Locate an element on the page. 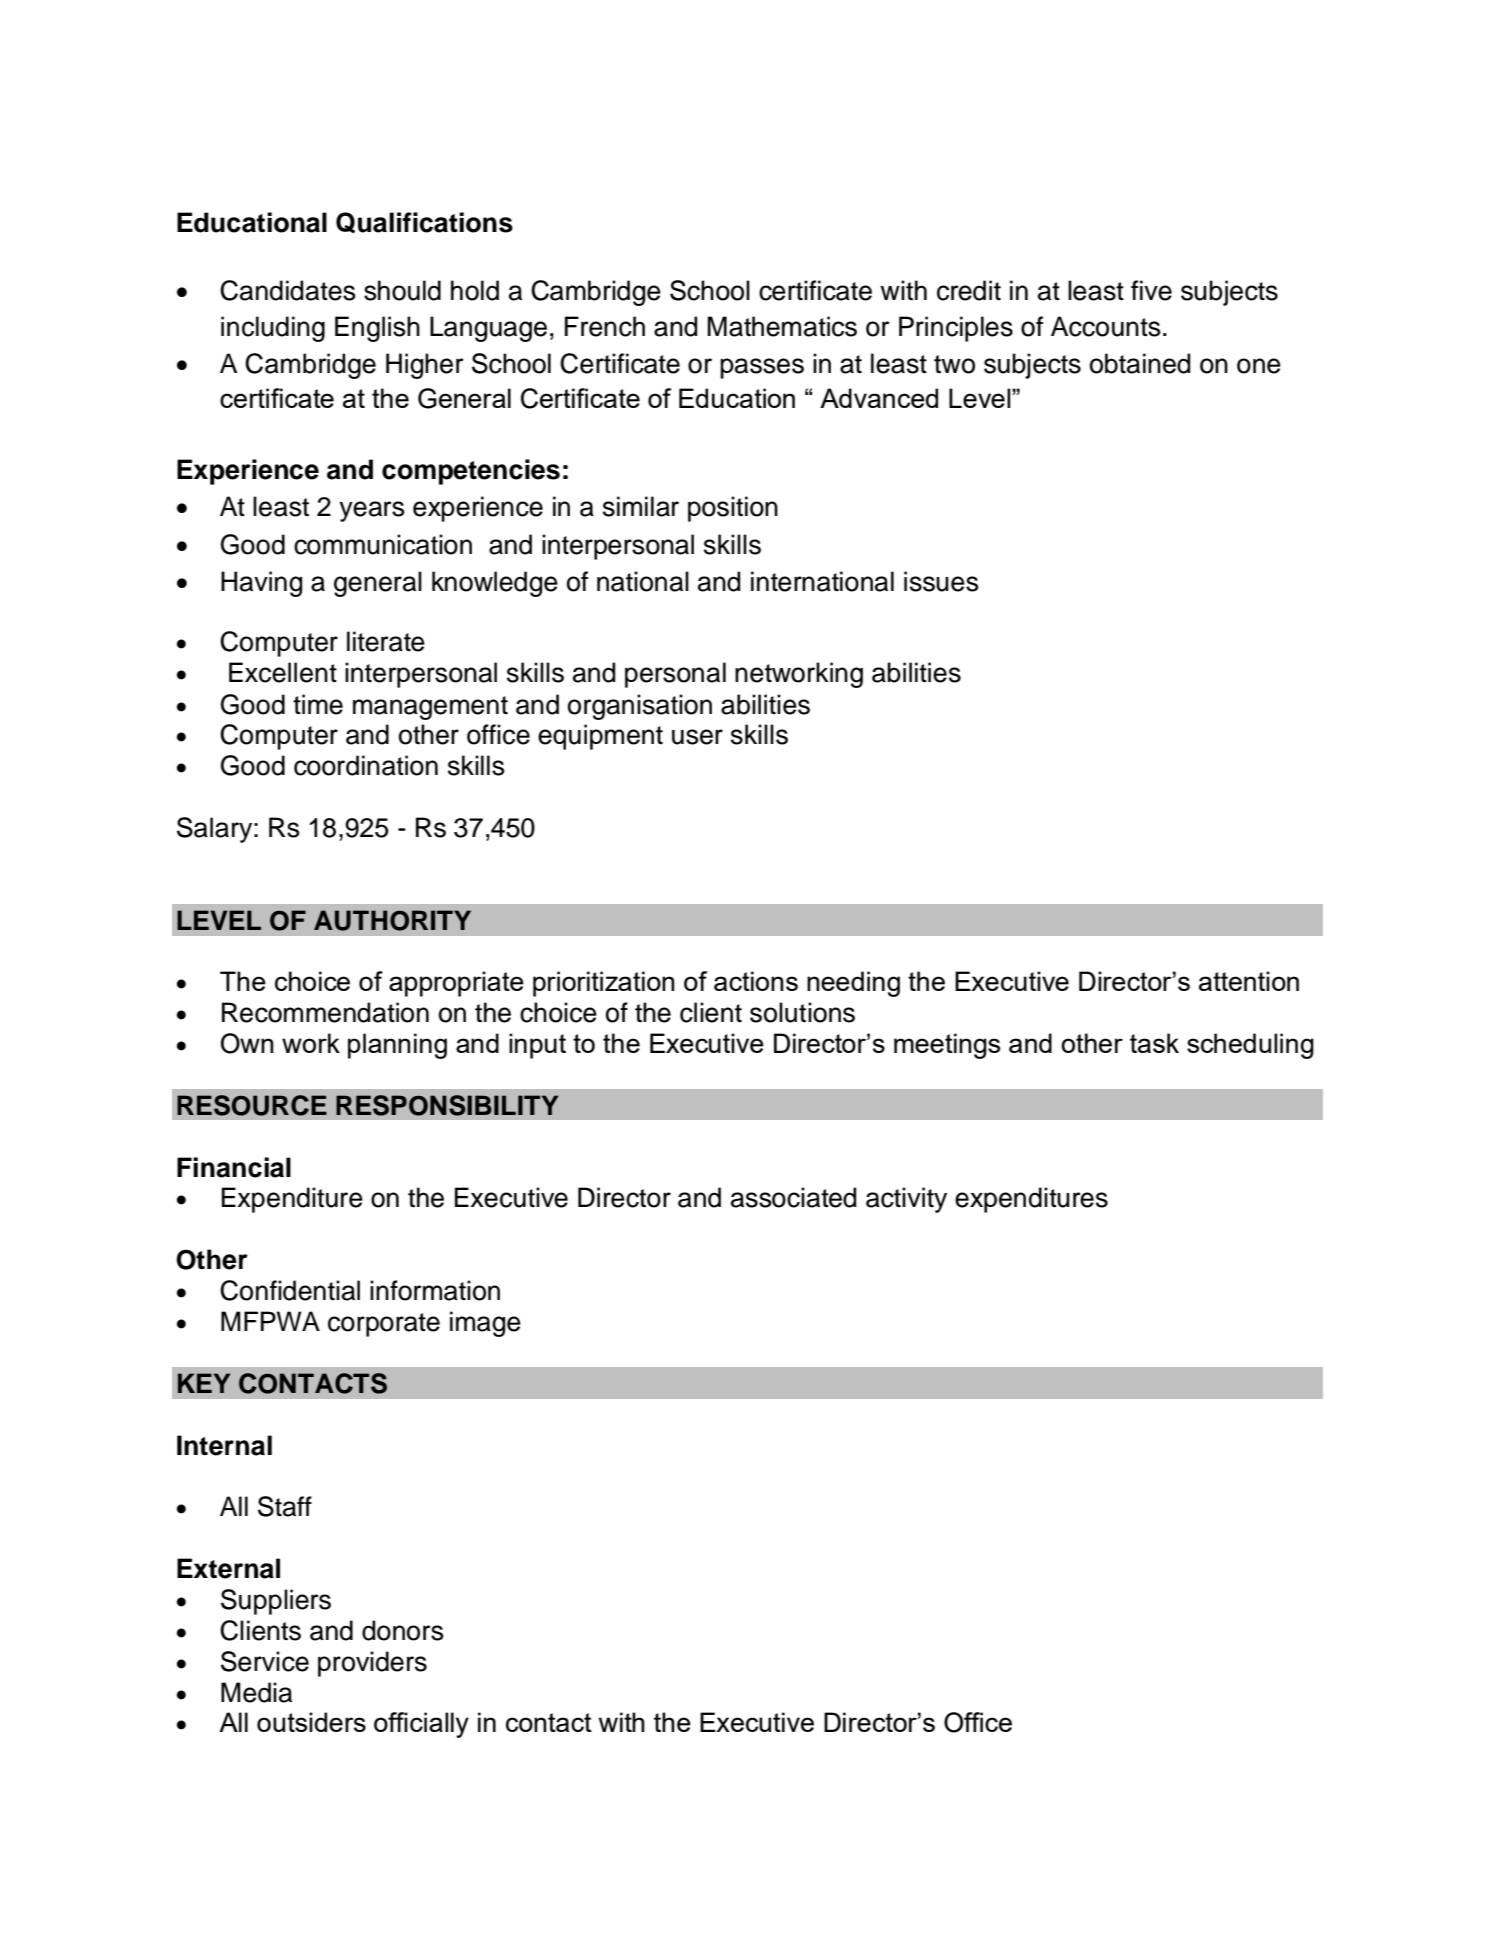 This image has width=1494, height=1933. Mathematics is located at coordinates (782, 326).
